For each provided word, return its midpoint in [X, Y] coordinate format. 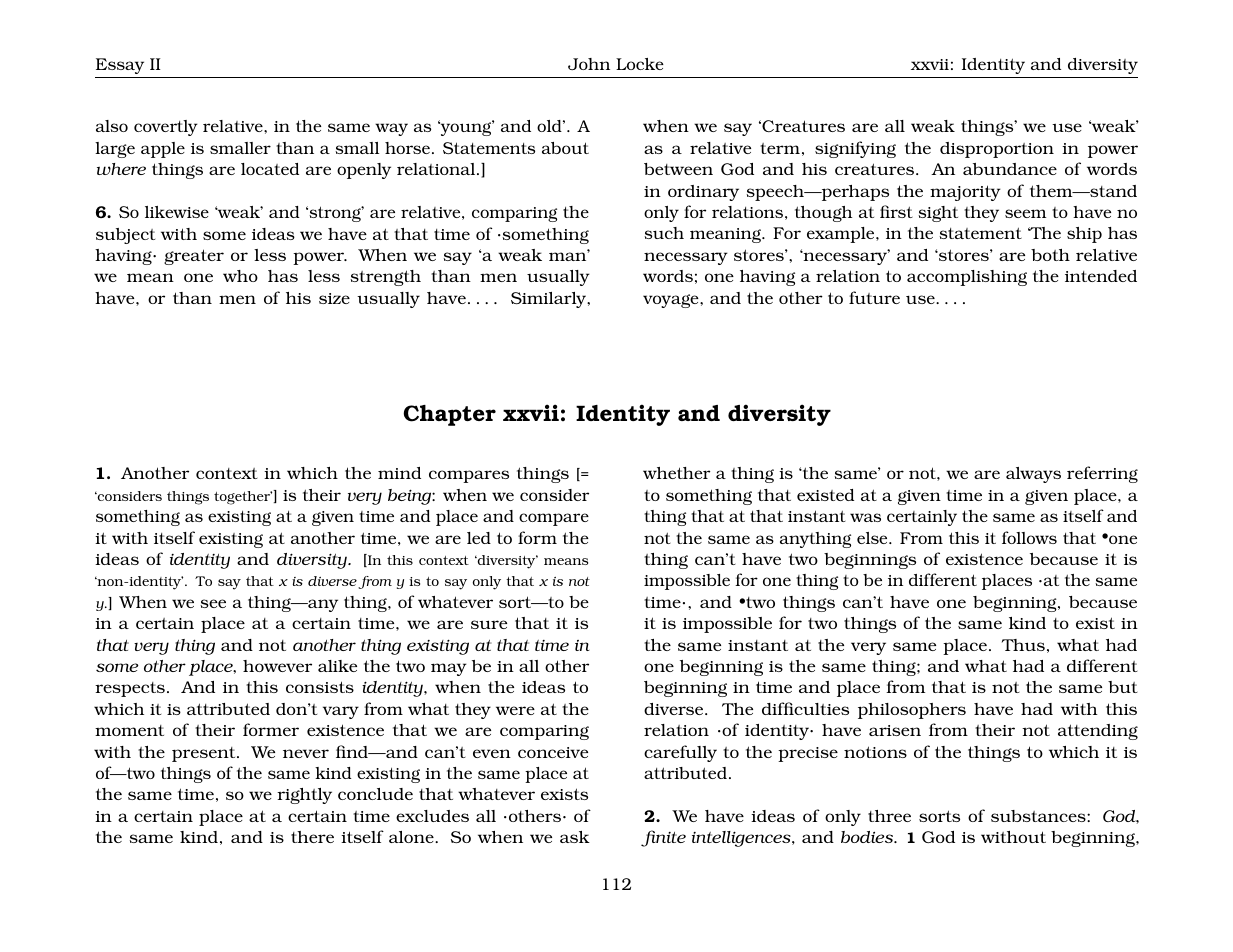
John [589, 64]
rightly [304, 796]
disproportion [997, 150]
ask [575, 837]
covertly [166, 128]
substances [1039, 816]
